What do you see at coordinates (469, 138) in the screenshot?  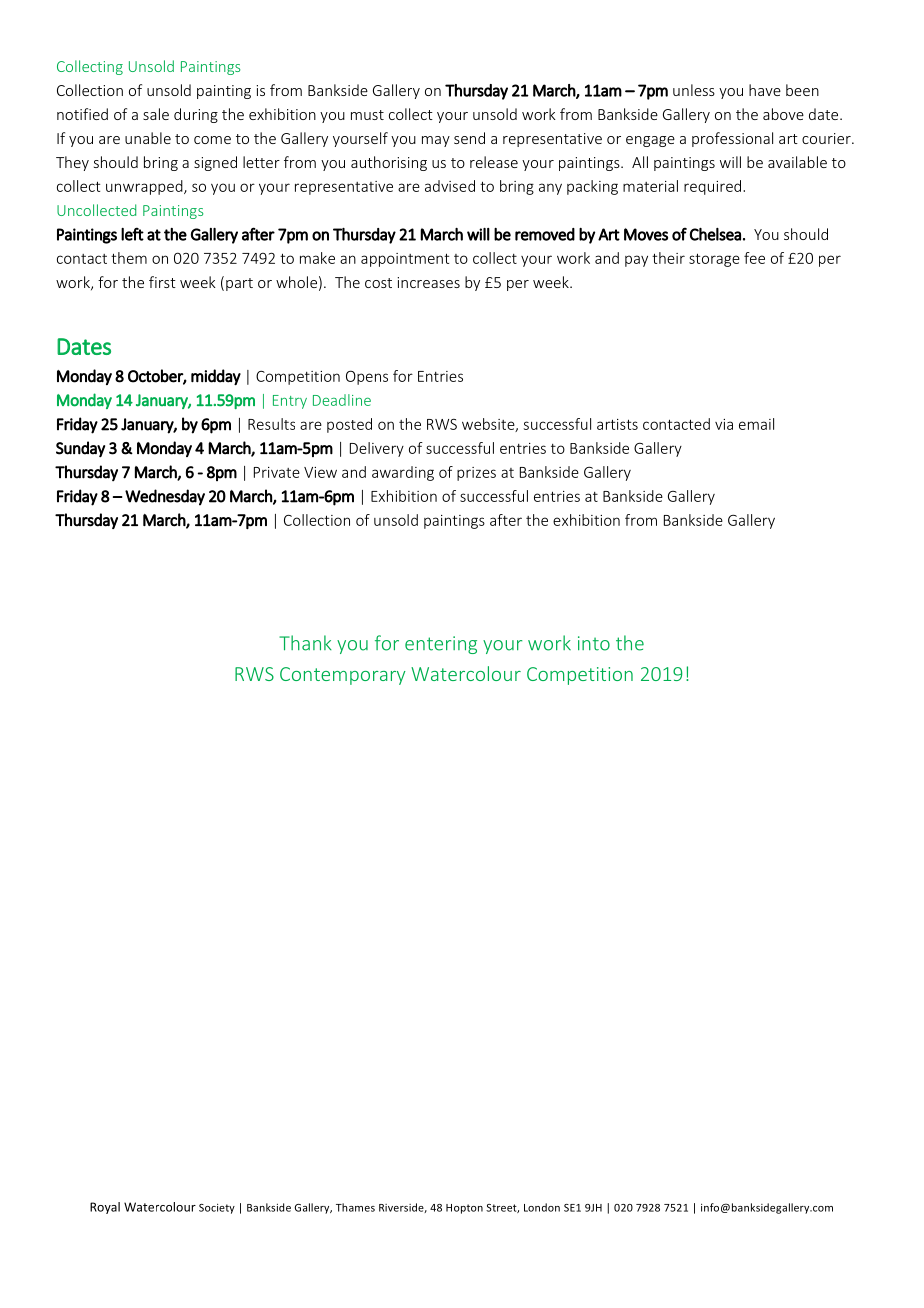 I see `send` at bounding box center [469, 138].
